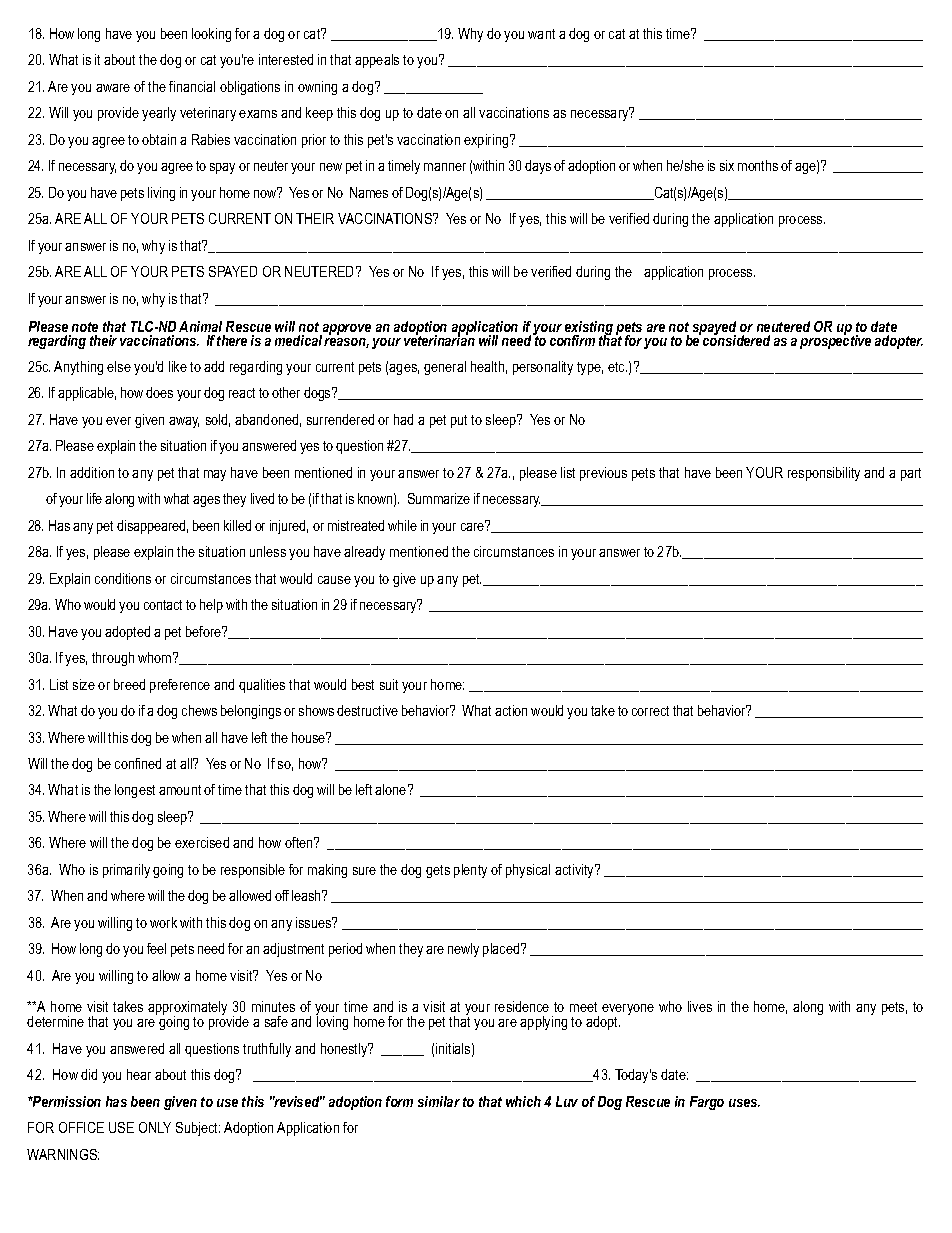 This document has height=1233, width=952. I want to click on which, so click(523, 1101).
